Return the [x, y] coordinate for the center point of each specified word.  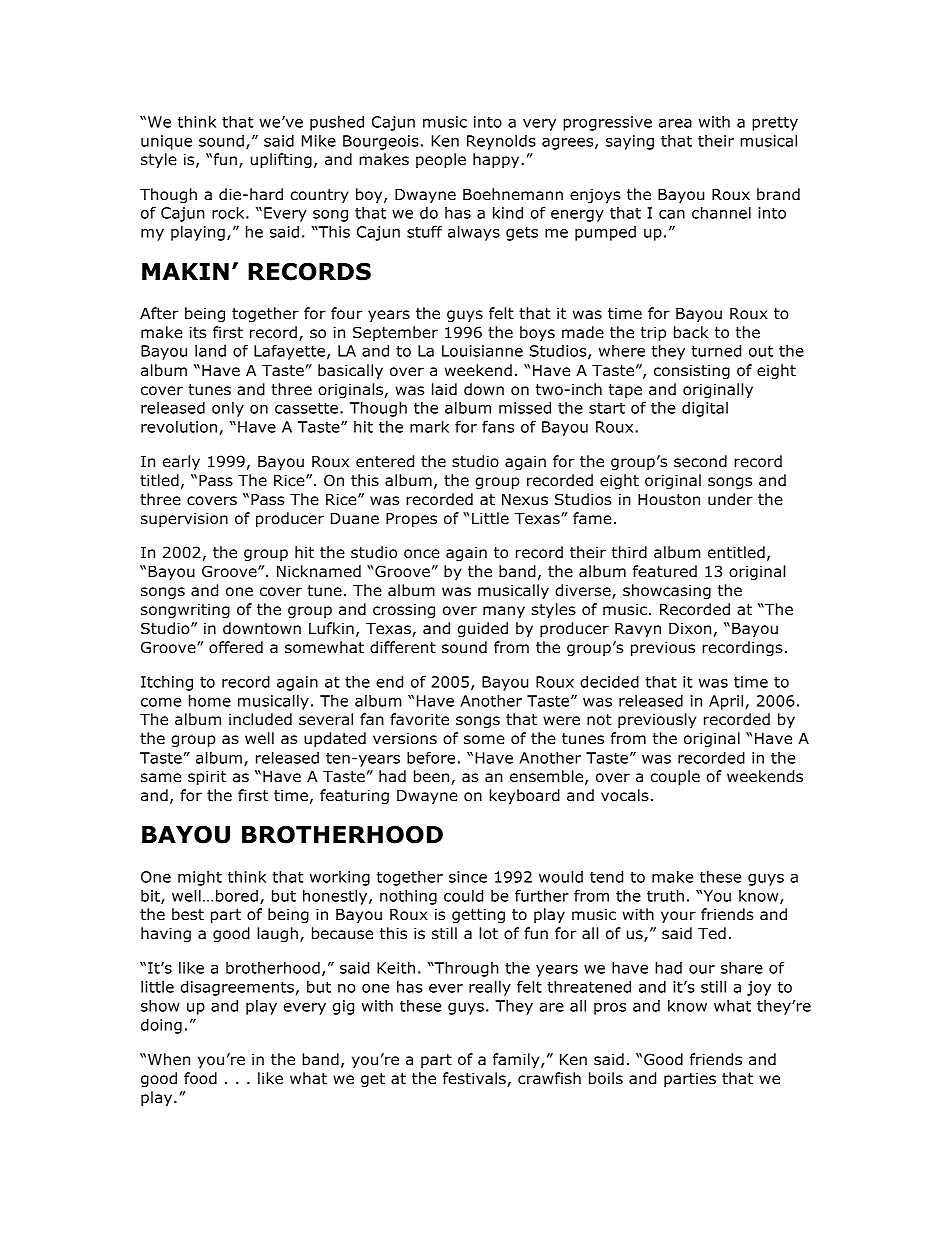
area [675, 123]
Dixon [690, 628]
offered [236, 647]
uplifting [281, 160]
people [441, 160]
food [200, 1078]
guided [483, 629]
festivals [475, 1079]
